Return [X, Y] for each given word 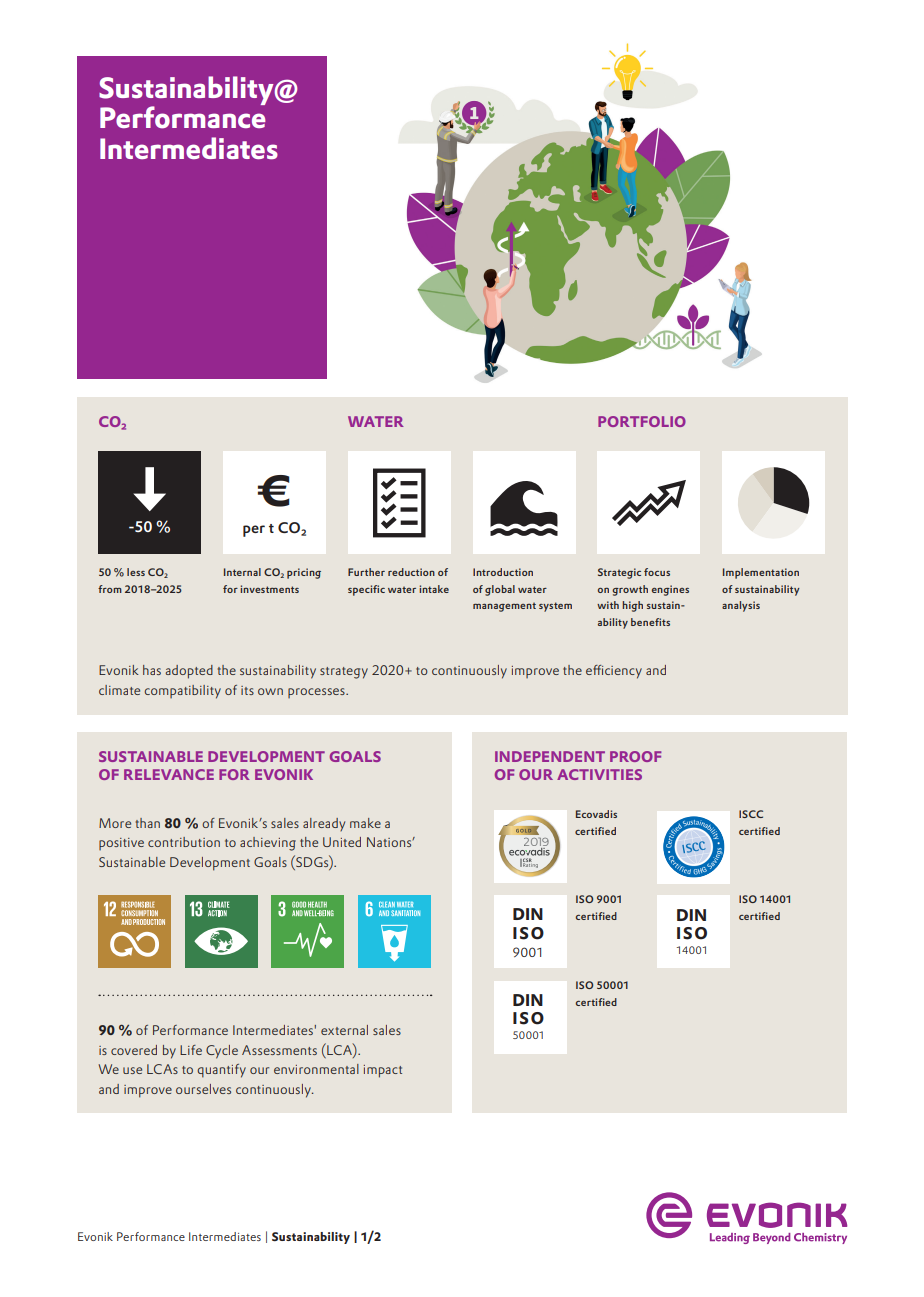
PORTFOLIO [642, 421]
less [136, 572]
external [344, 1030]
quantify [221, 1071]
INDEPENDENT [550, 756]
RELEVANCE [169, 774]
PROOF [635, 756]
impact [383, 1071]
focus [657, 572]
